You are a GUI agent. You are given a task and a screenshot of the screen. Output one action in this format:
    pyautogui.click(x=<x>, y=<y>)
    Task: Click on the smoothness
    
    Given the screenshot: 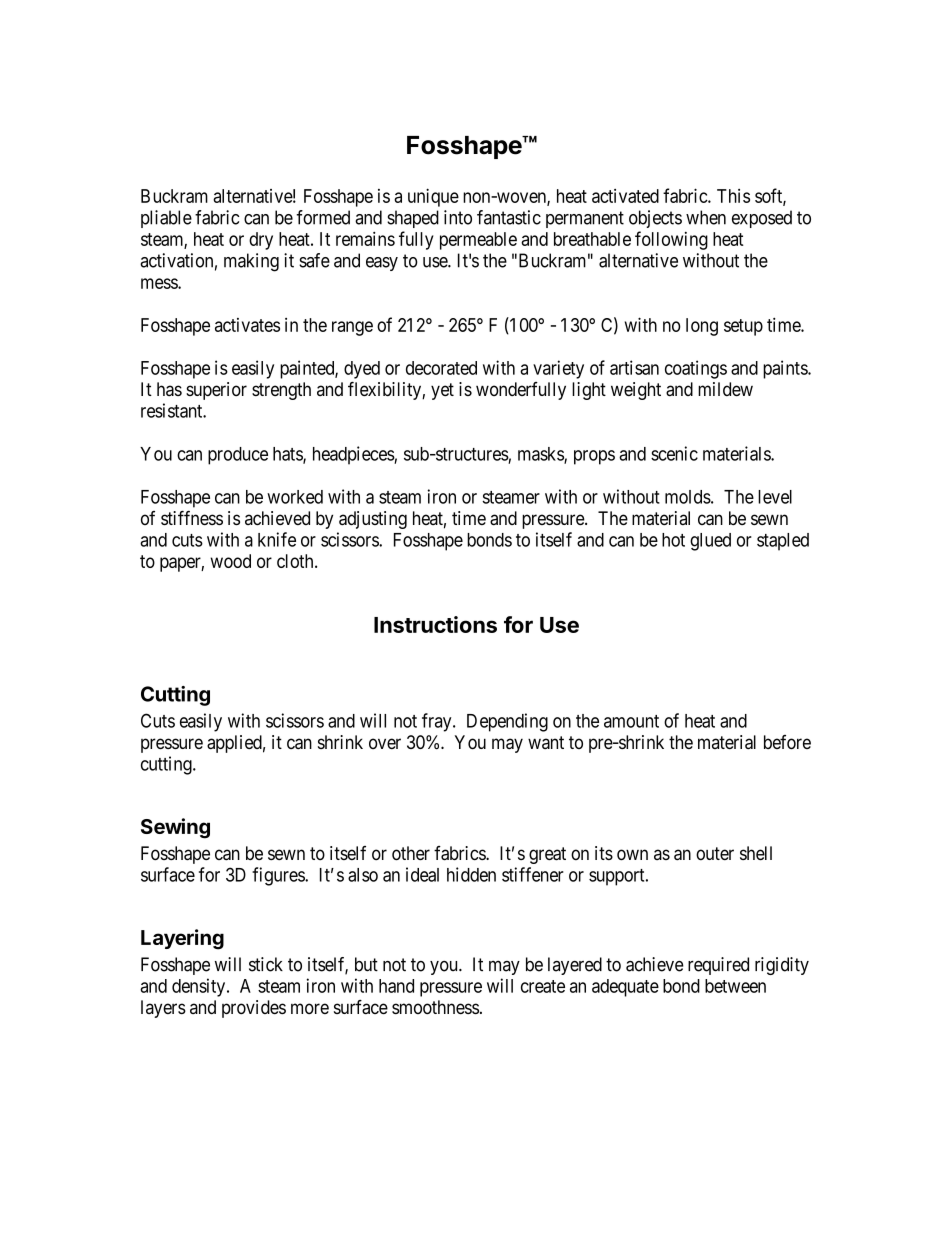 What is the action you would take?
    pyautogui.click(x=435, y=1007)
